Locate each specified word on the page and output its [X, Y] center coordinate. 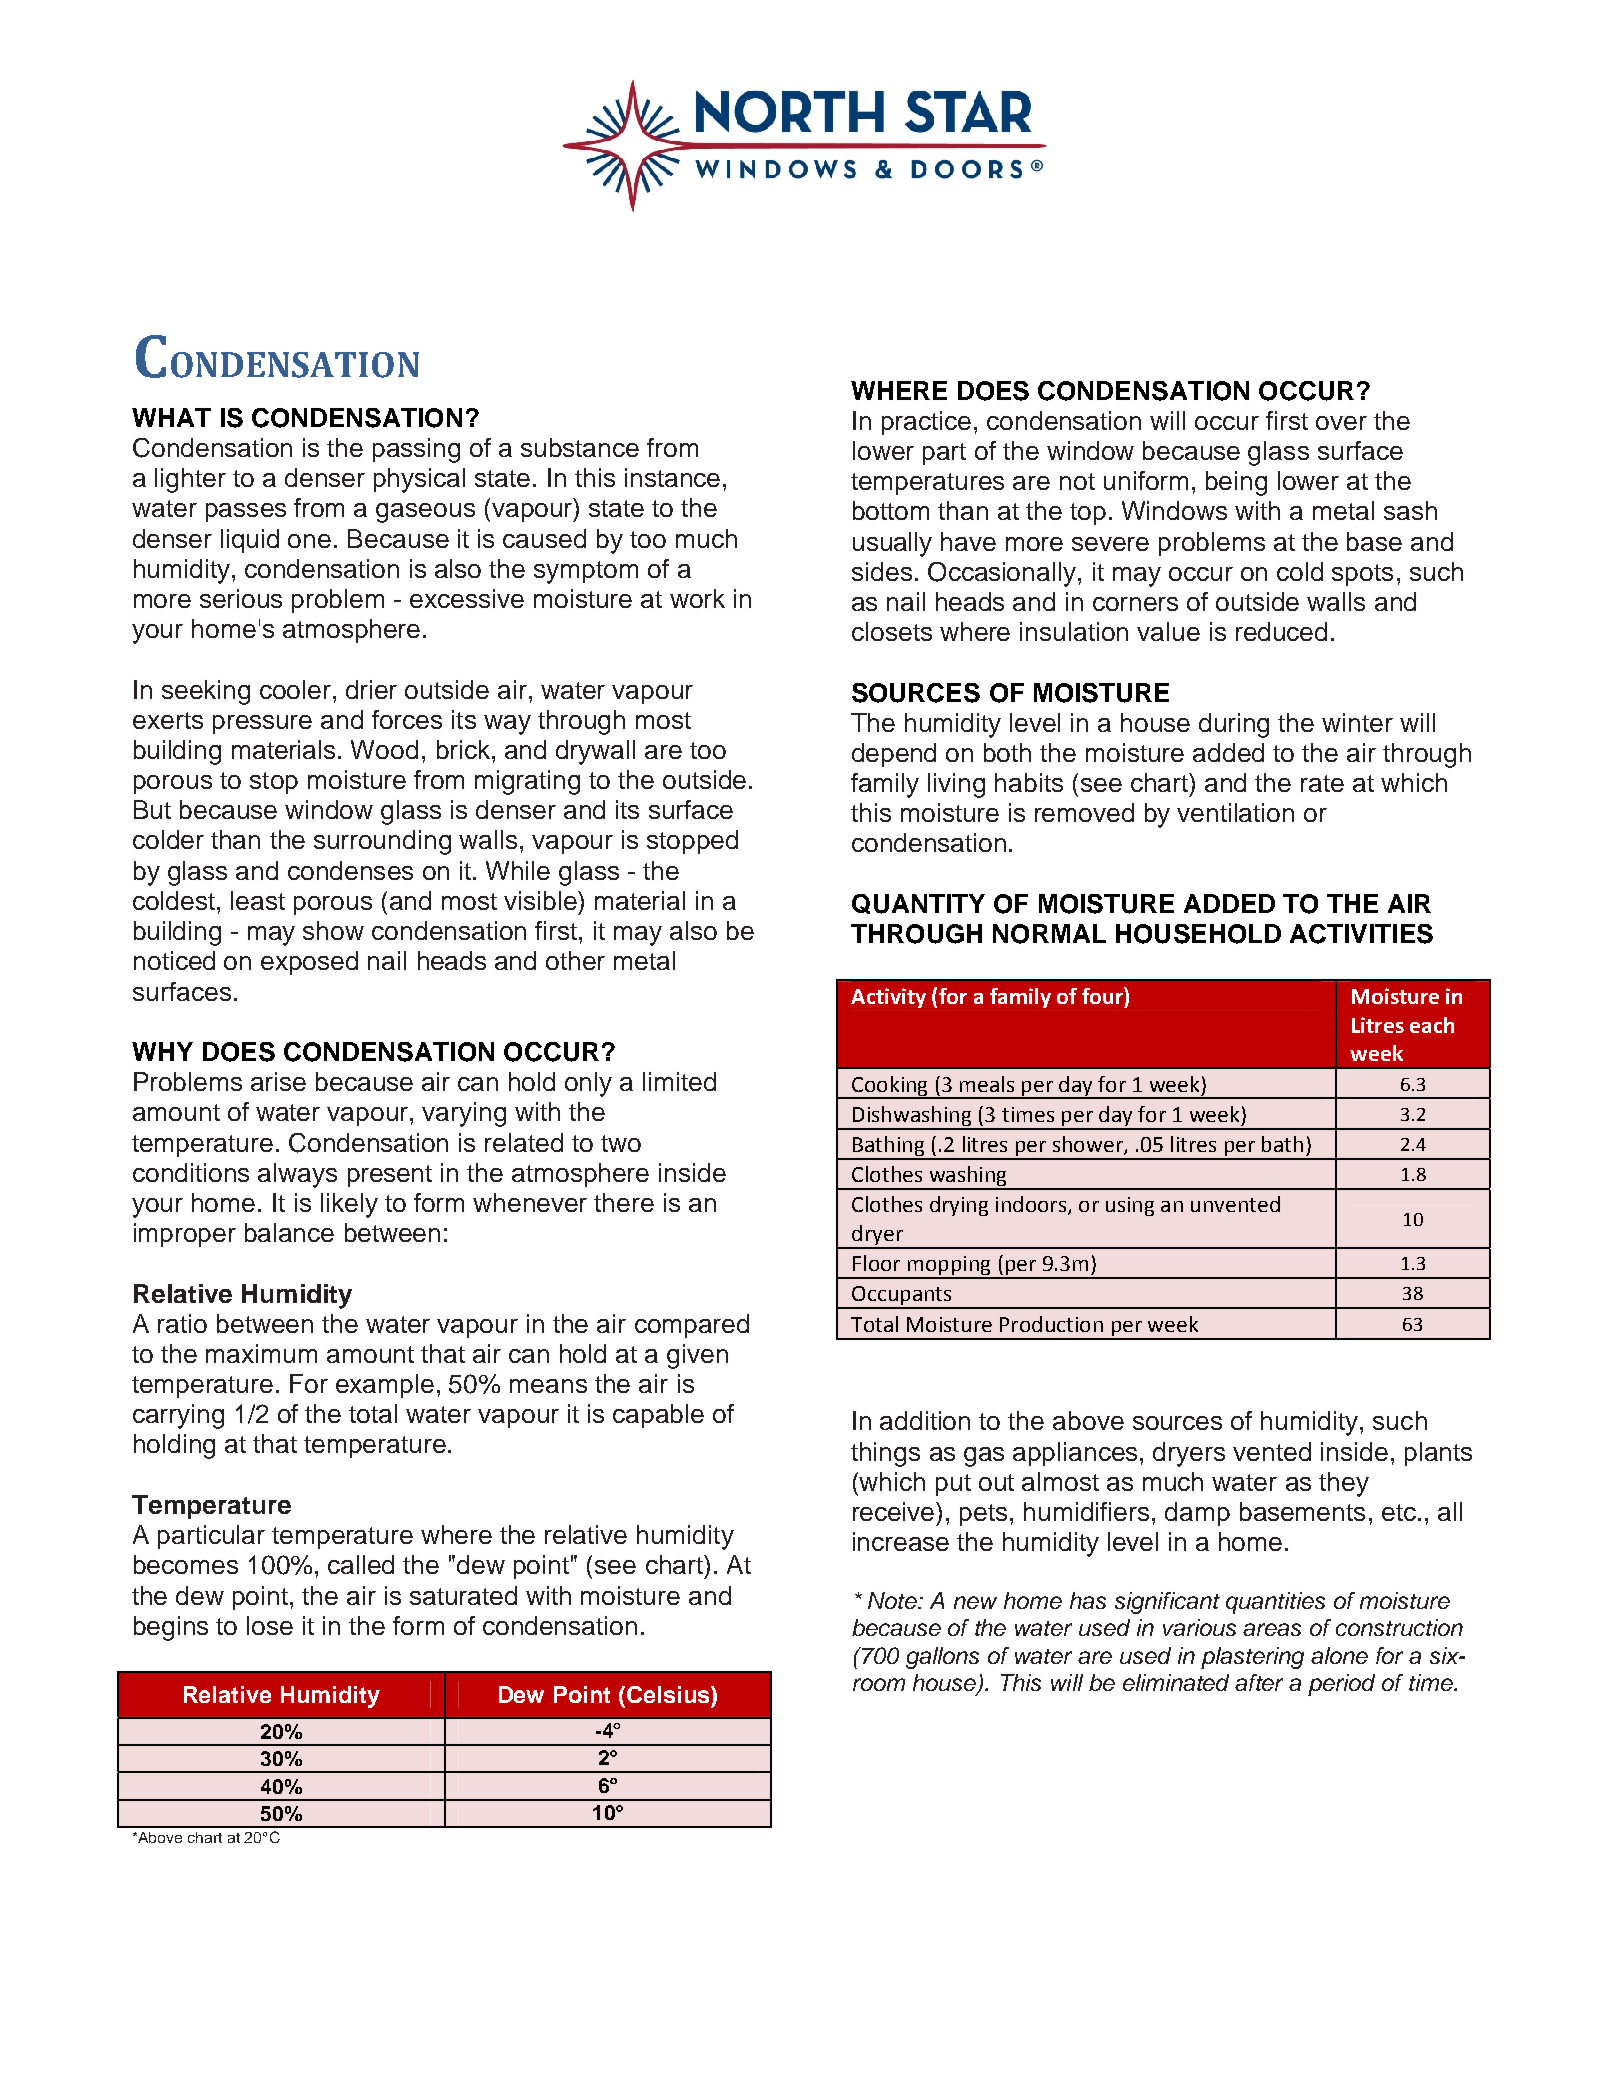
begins [171, 1628]
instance [672, 477]
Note [894, 1600]
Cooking [890, 1087]
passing [416, 450]
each [1432, 1025]
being [1236, 483]
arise [278, 1081]
